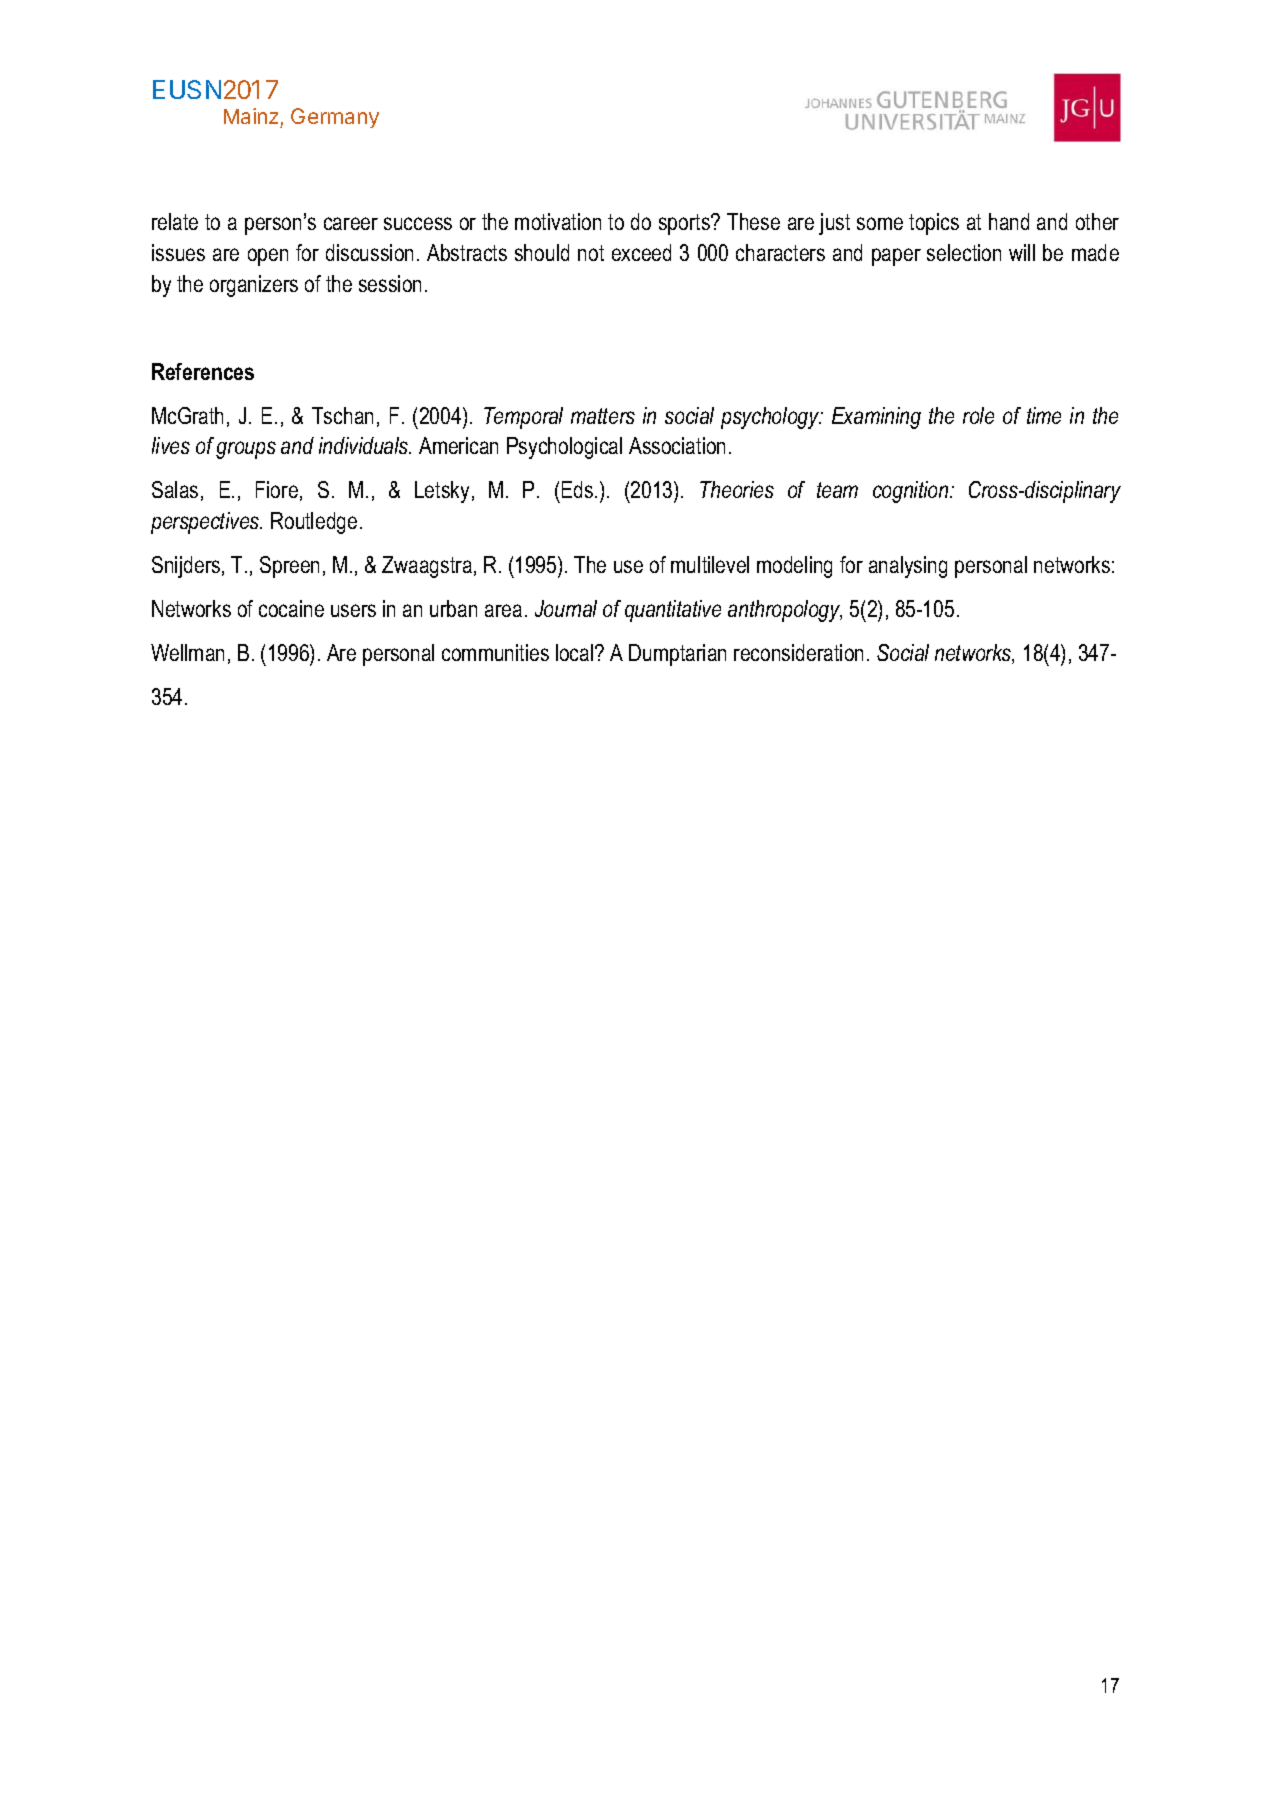 The width and height of the screenshot is (1271, 1799). What do you see at coordinates (268, 257) in the screenshot?
I see `open` at bounding box center [268, 257].
